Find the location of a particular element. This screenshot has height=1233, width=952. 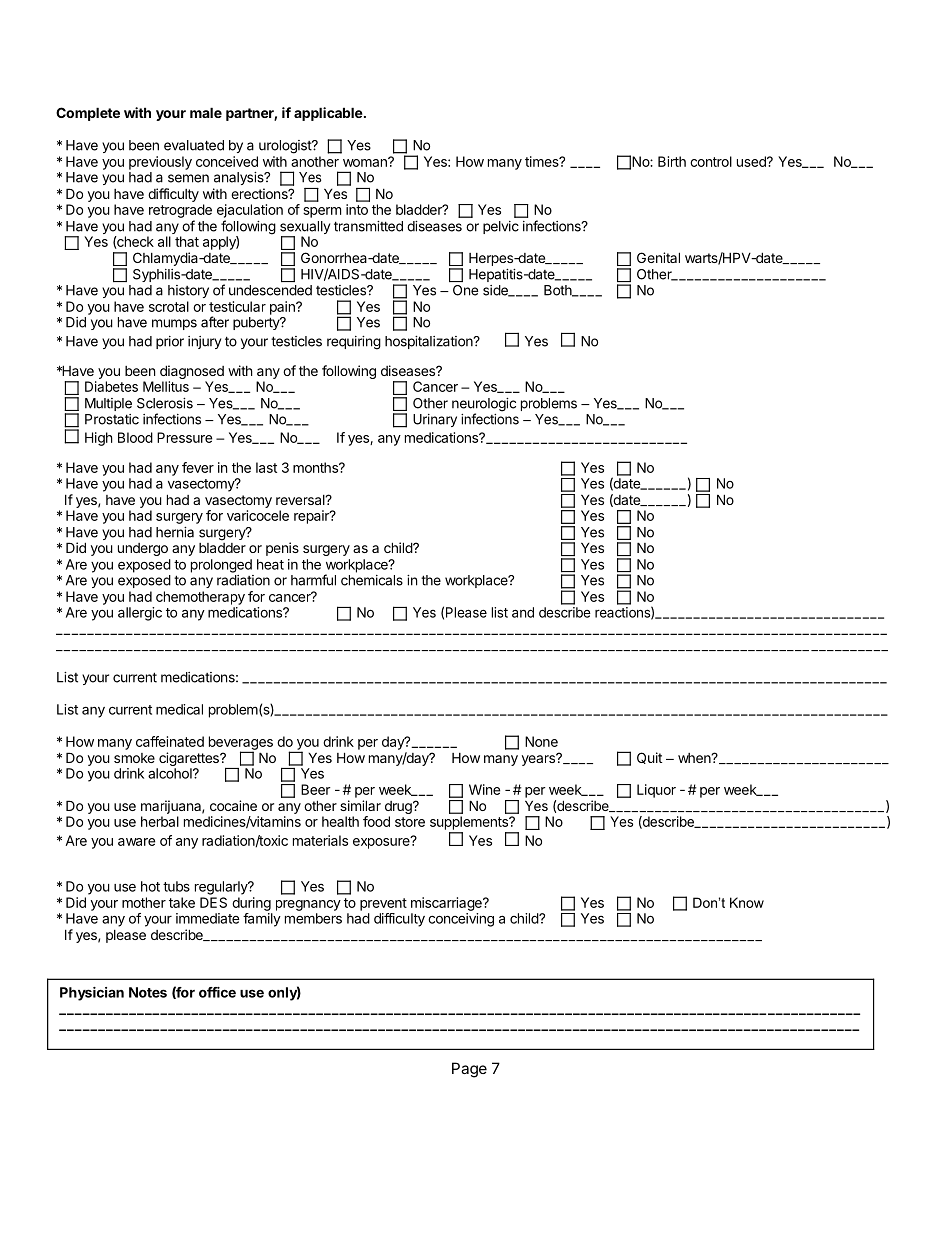

store is located at coordinates (410, 822).
